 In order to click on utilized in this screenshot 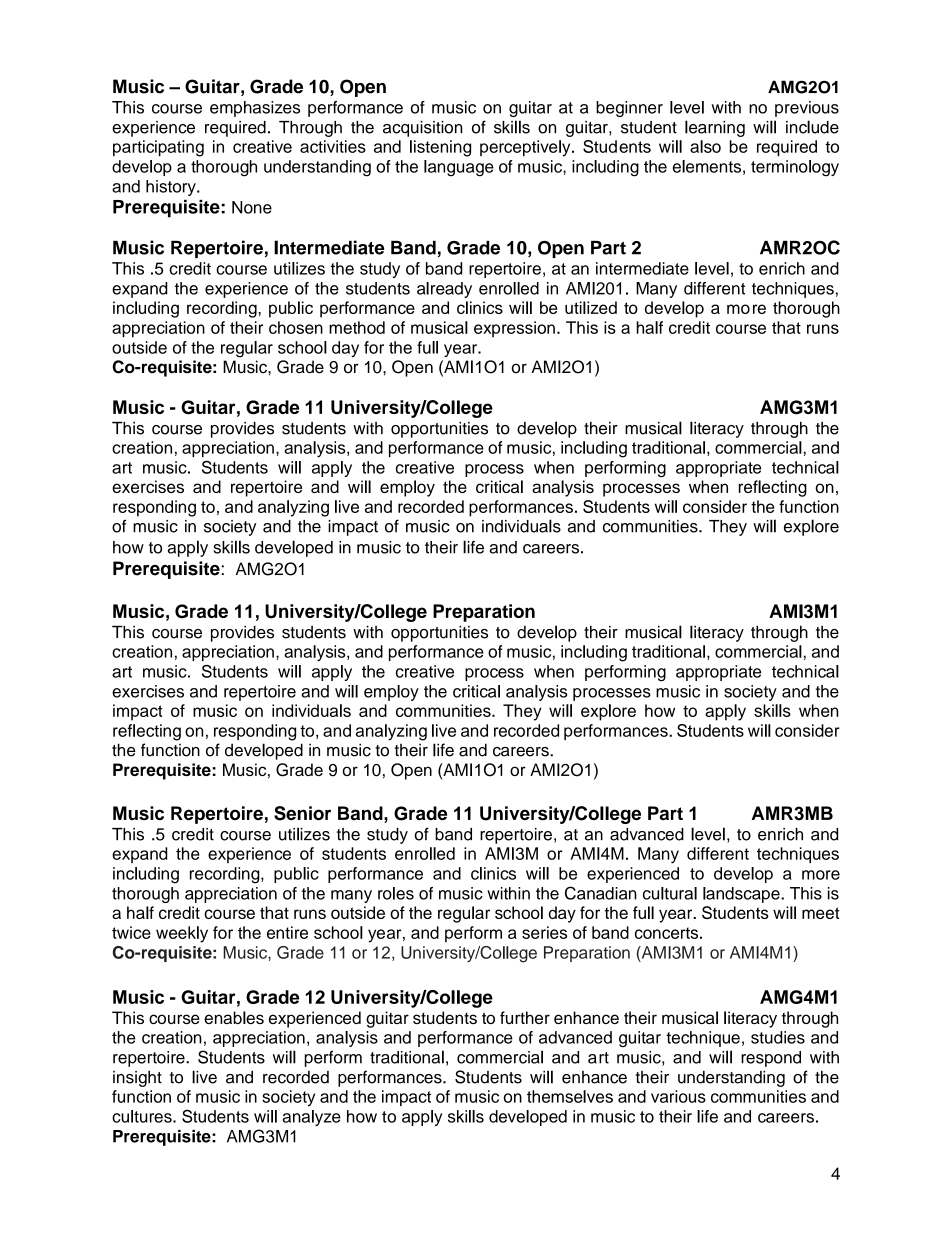, I will do `click(591, 307)`.
